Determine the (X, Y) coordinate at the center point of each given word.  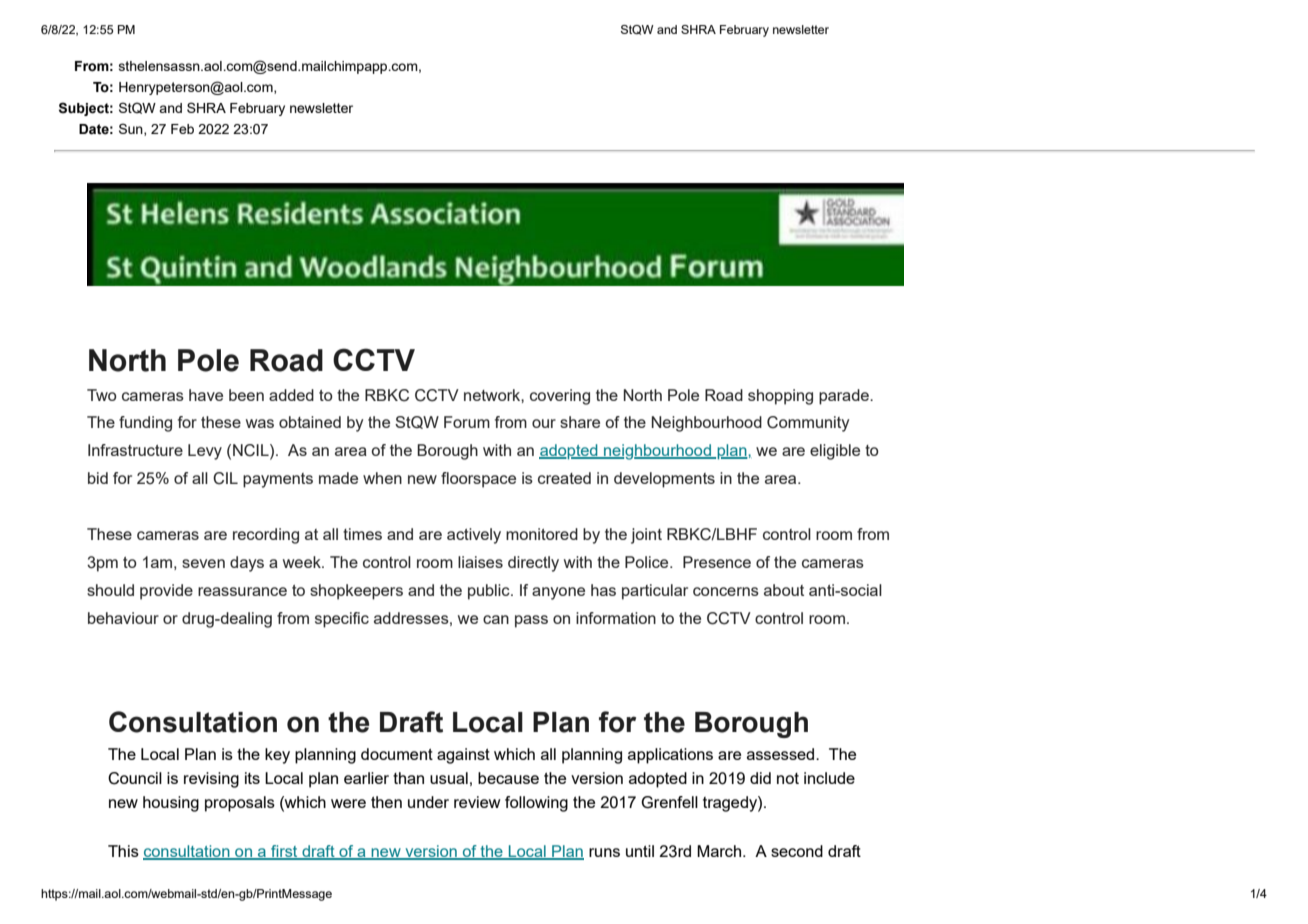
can (496, 619)
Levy (205, 452)
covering (560, 397)
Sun (132, 129)
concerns (726, 591)
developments (664, 480)
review (477, 802)
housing (171, 804)
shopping (780, 397)
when (382, 478)
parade (845, 397)
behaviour (123, 618)
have (206, 395)
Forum (467, 422)
